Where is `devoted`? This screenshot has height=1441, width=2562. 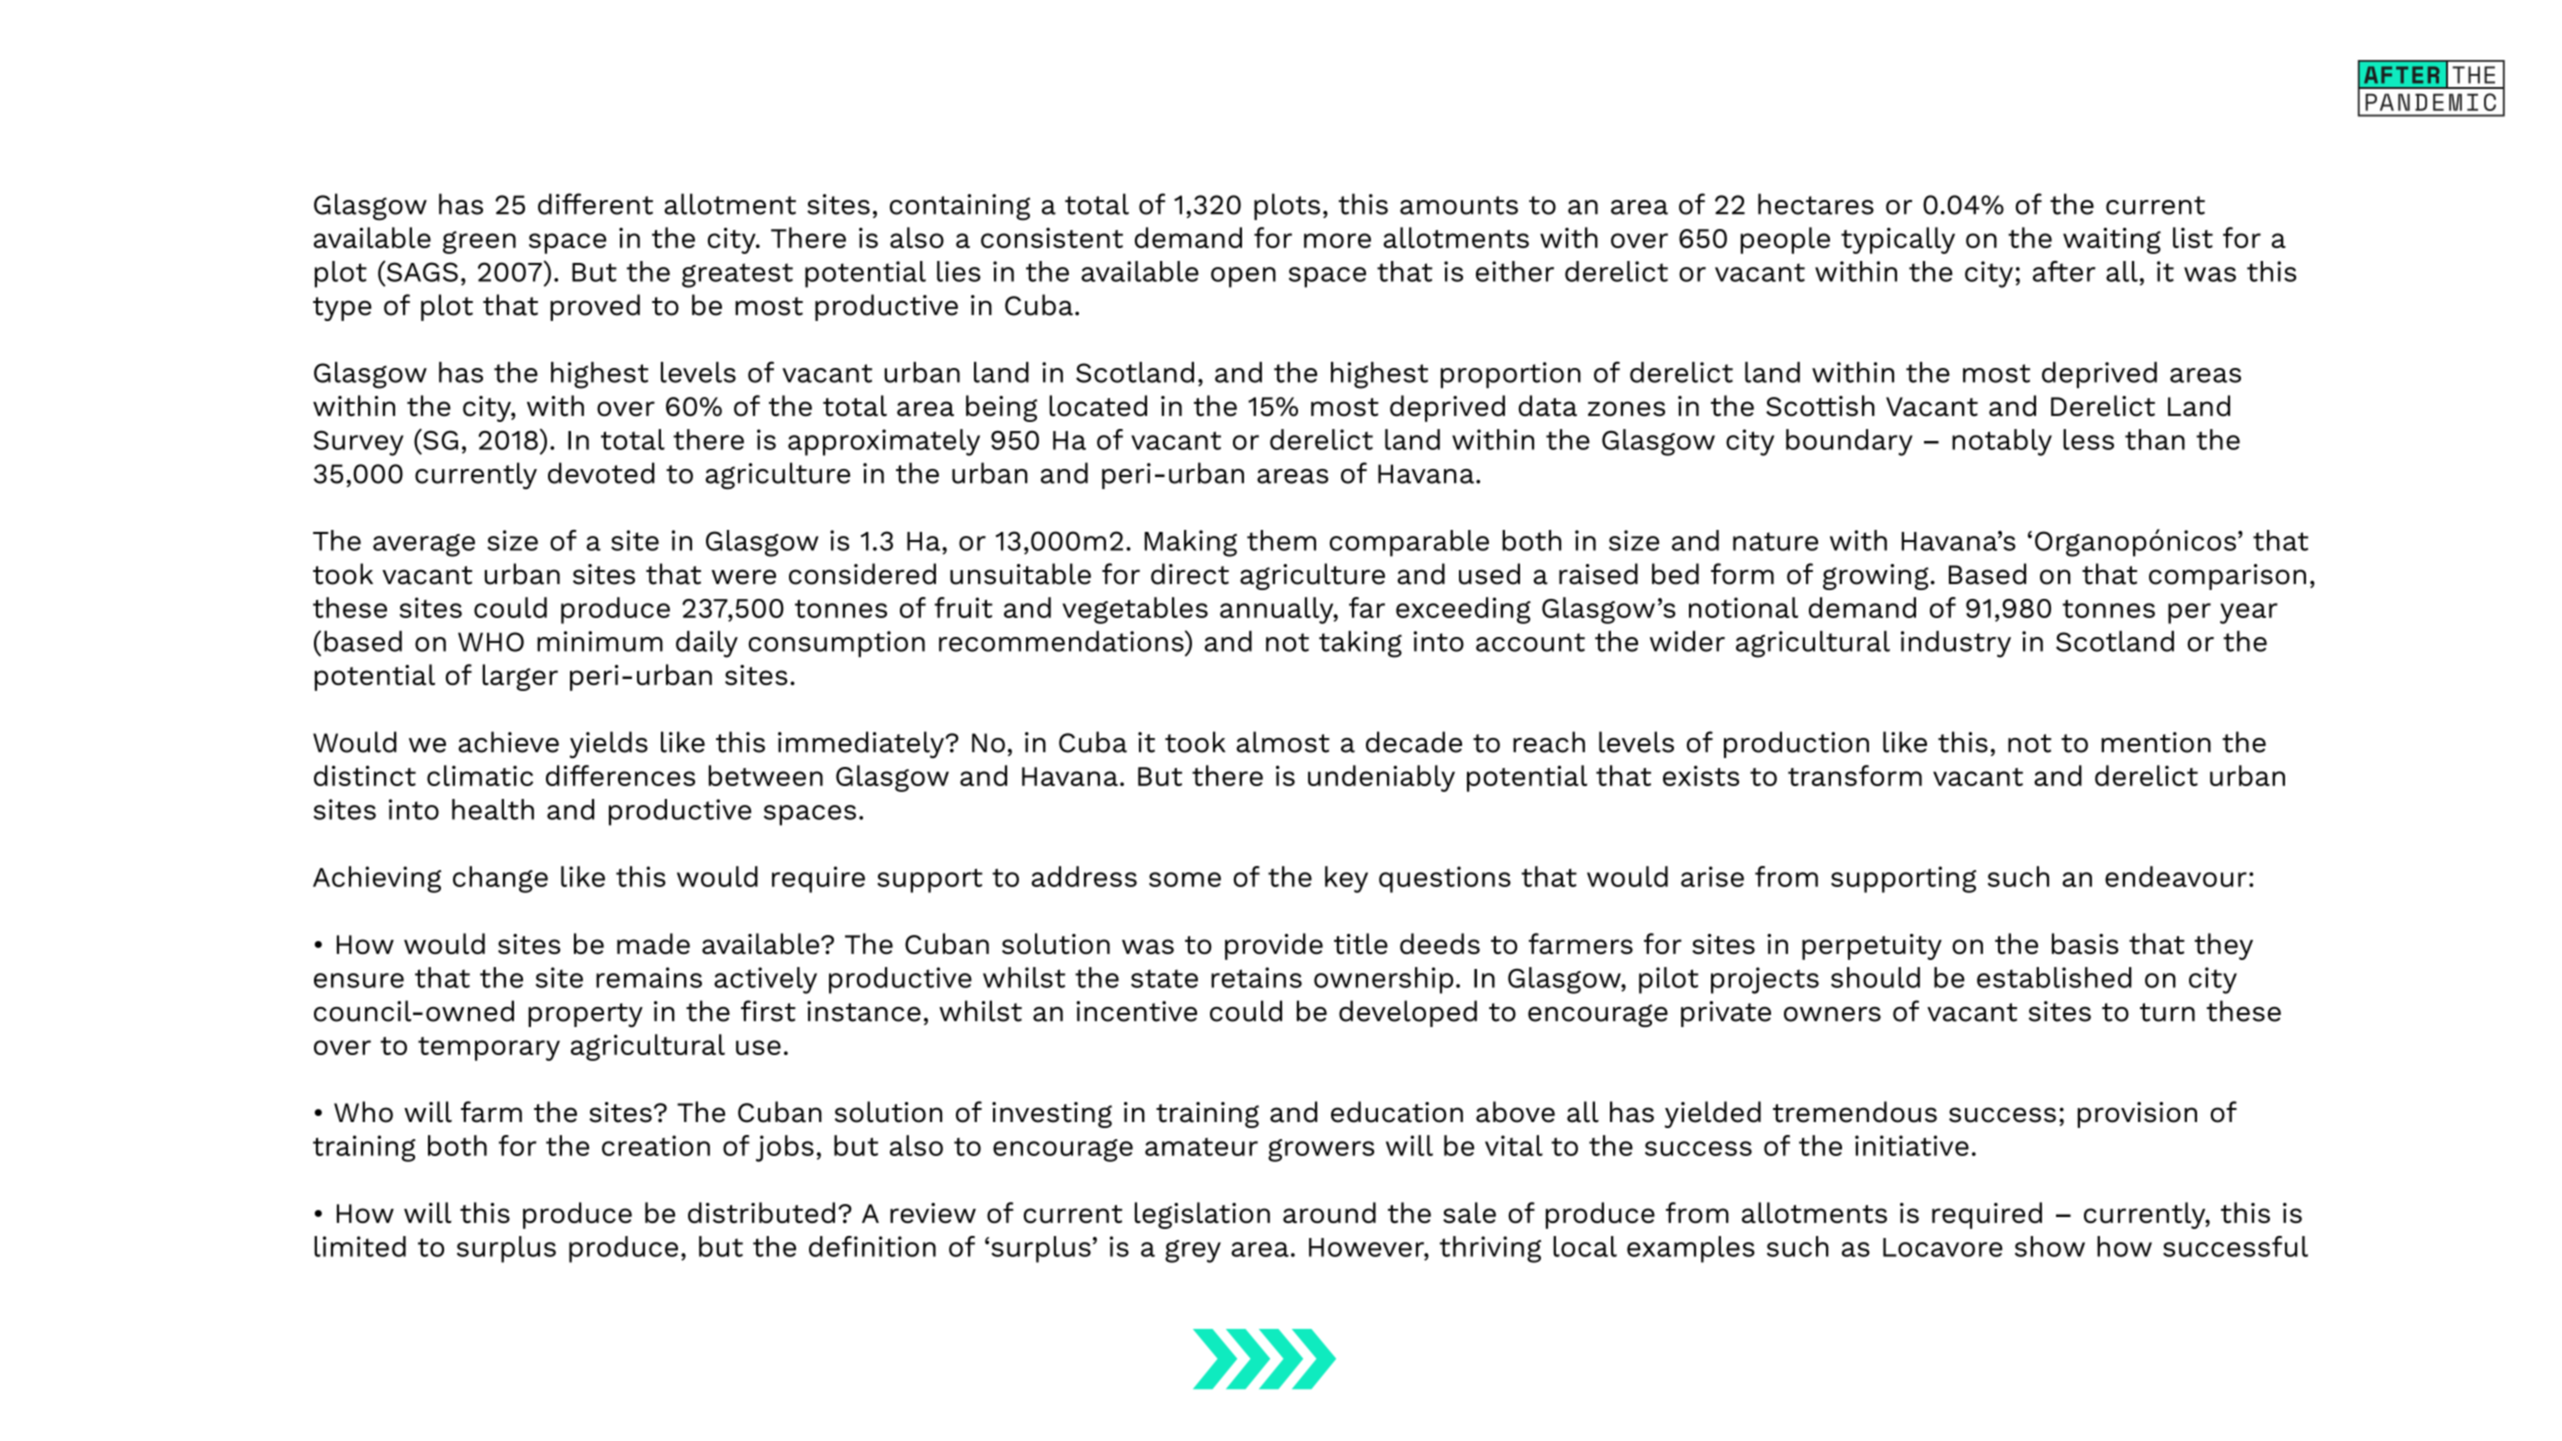
devoted is located at coordinates (601, 473).
